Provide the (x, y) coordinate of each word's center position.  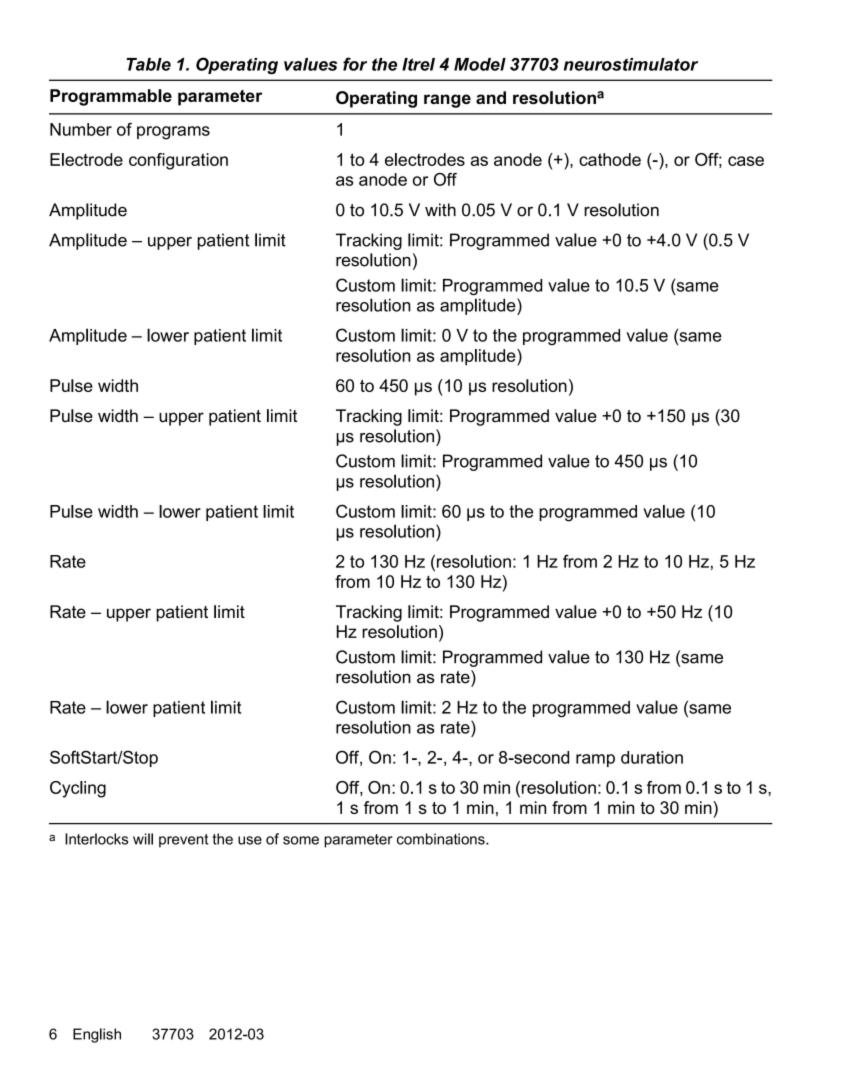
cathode (610, 159)
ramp (595, 760)
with (440, 210)
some (301, 840)
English (97, 1035)
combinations (442, 839)
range (447, 101)
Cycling (78, 789)
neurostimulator (631, 64)
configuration (178, 161)
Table (148, 64)
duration (652, 757)
